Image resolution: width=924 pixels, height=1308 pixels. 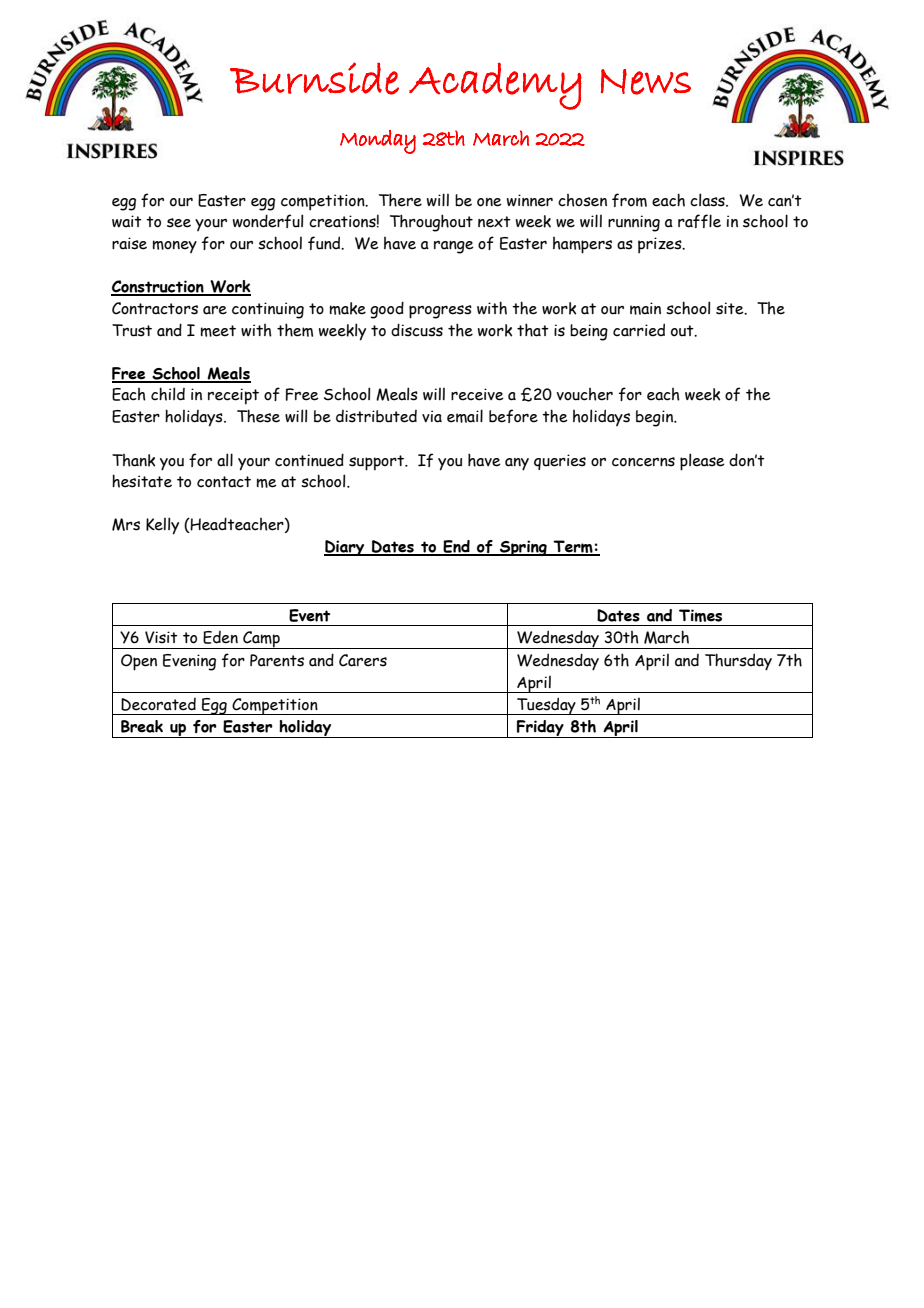 What do you see at coordinates (432, 416) in the image?
I see `via` at bounding box center [432, 416].
